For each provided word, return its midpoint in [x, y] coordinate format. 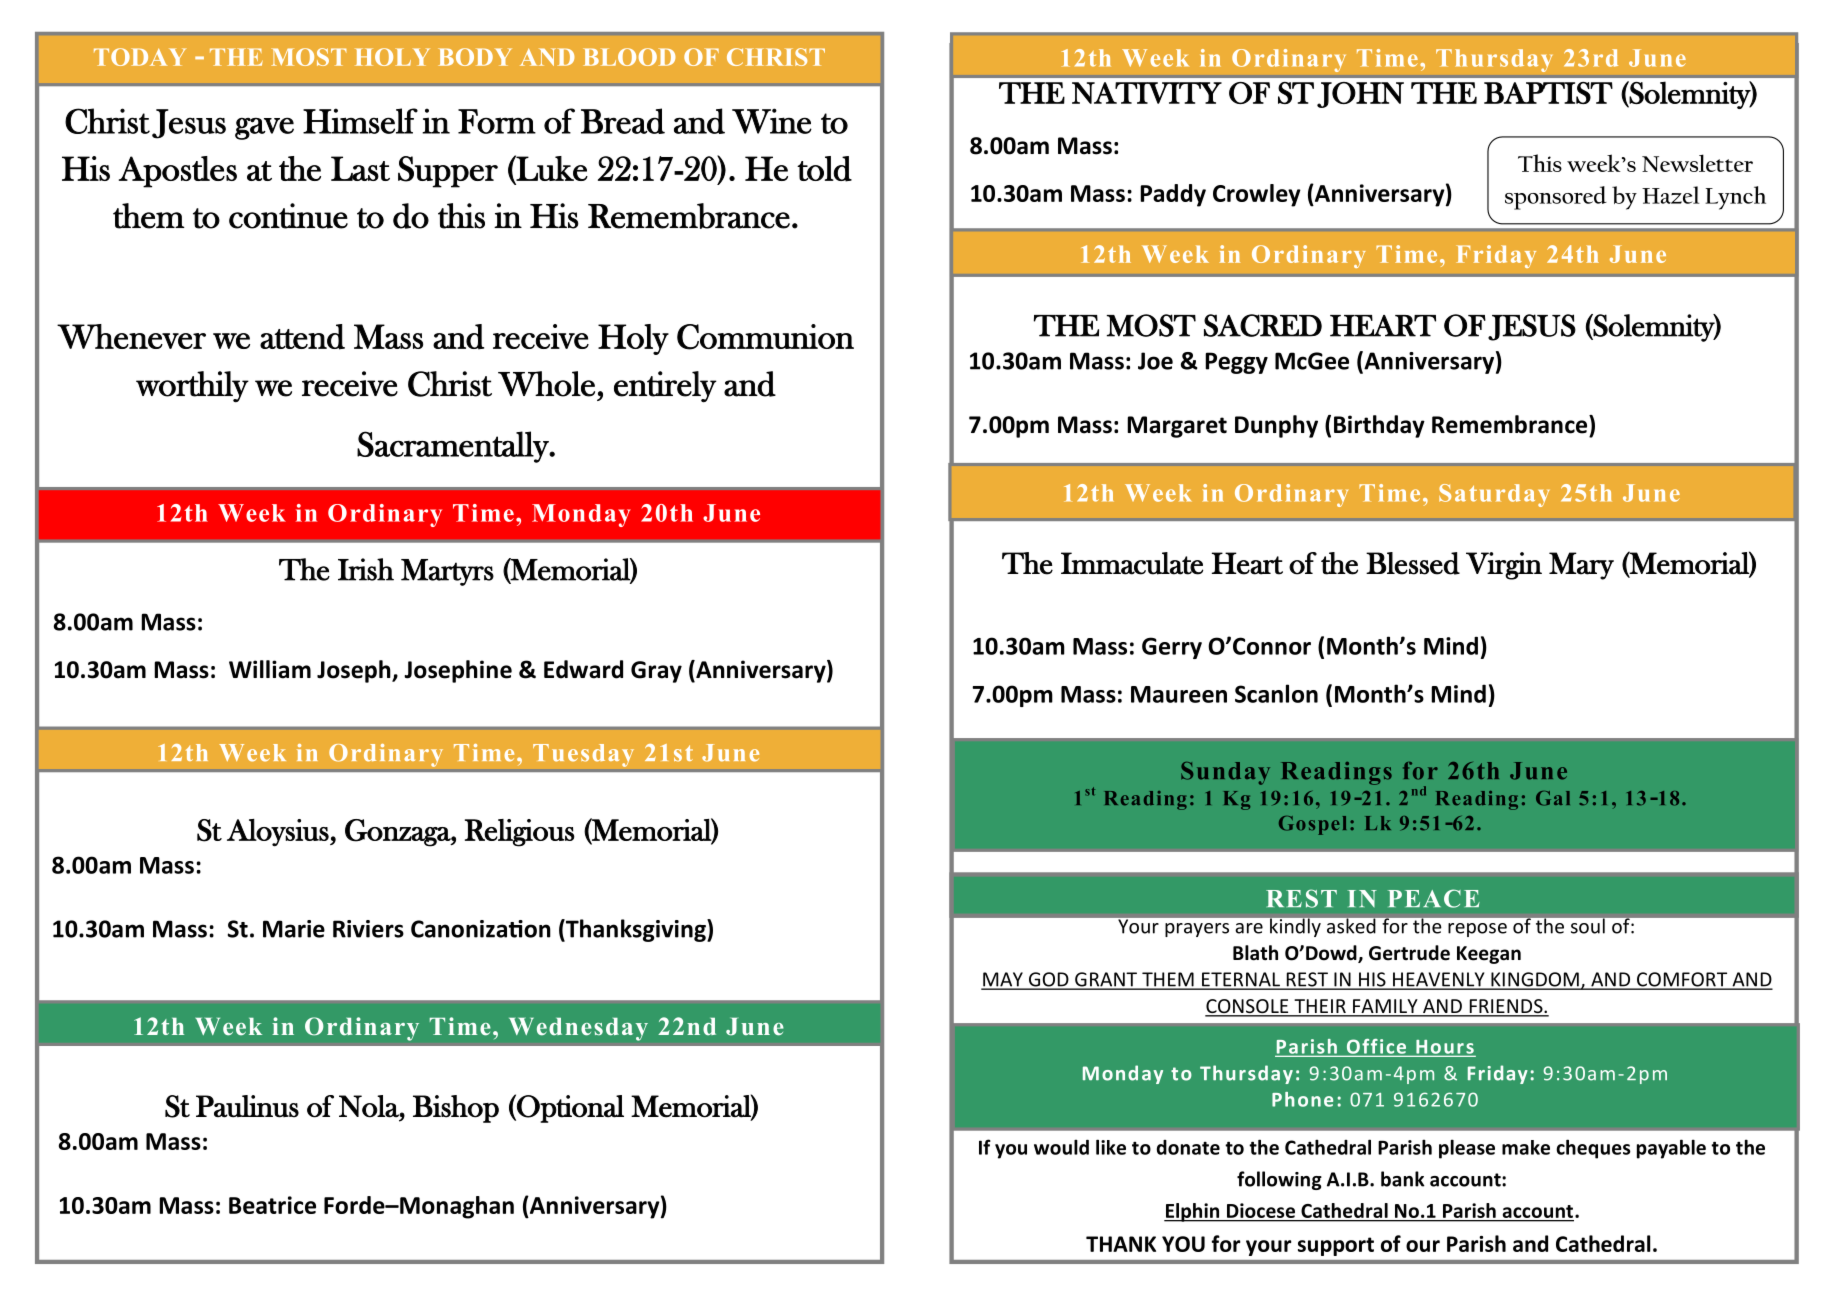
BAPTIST [1548, 93]
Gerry [1172, 648]
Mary [1581, 566]
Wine [772, 121]
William [270, 669]
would [1061, 1147]
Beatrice [272, 1205]
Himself [360, 121]
